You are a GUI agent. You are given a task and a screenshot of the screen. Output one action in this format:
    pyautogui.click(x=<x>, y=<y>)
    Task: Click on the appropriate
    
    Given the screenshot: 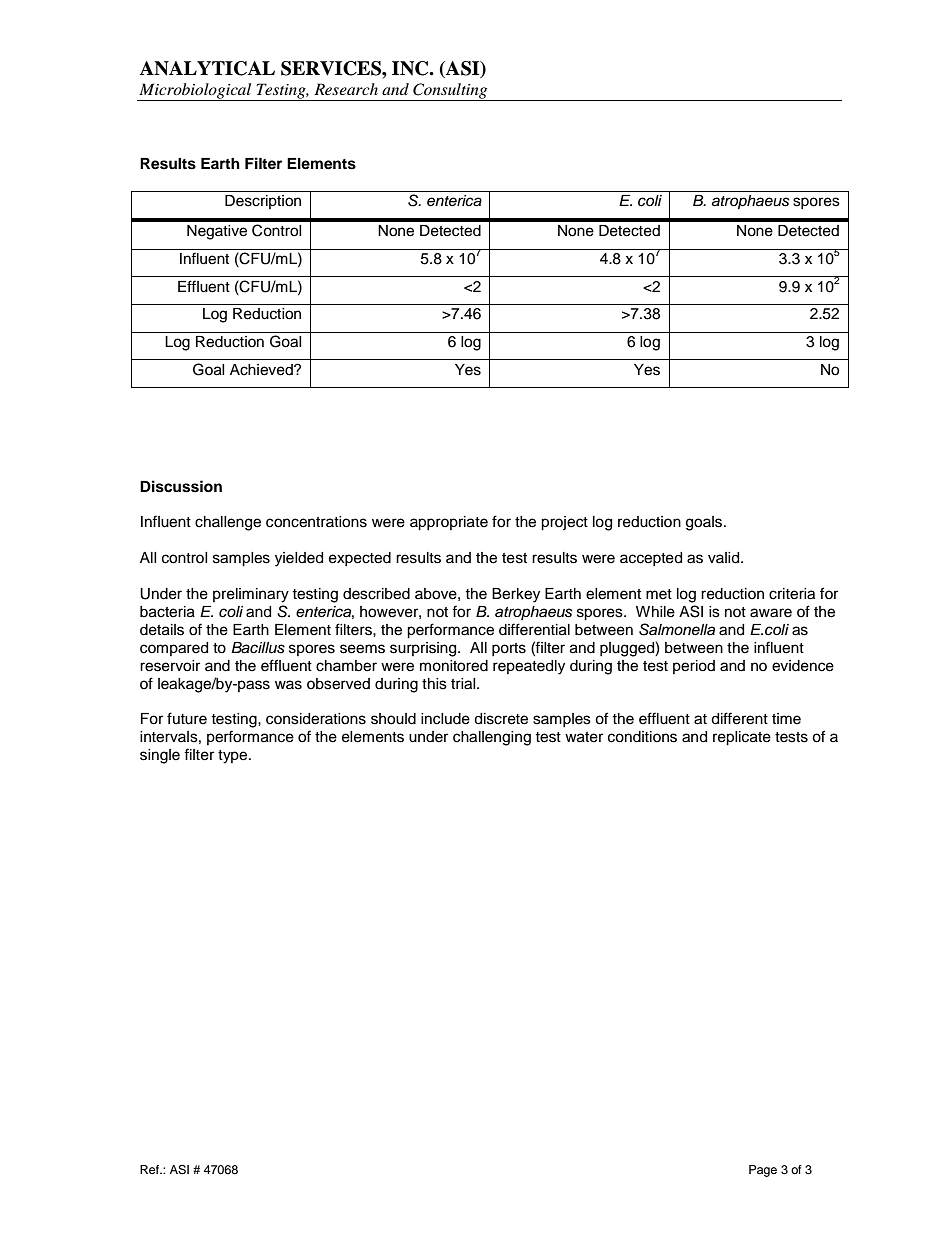 What is the action you would take?
    pyautogui.click(x=449, y=523)
